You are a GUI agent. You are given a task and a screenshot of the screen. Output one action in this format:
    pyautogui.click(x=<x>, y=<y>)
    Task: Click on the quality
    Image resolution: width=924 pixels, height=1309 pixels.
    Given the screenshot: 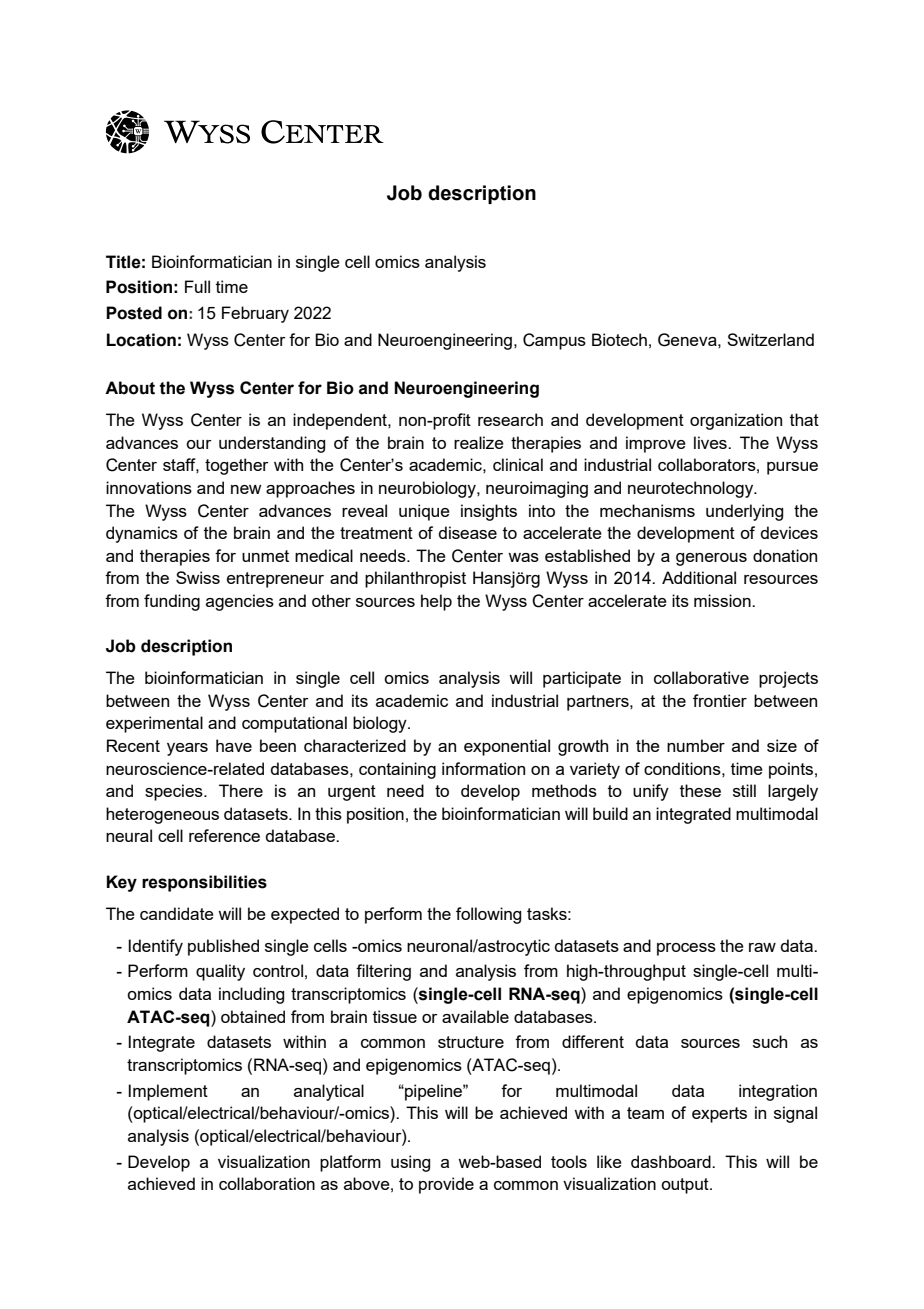 What is the action you would take?
    pyautogui.click(x=220, y=972)
